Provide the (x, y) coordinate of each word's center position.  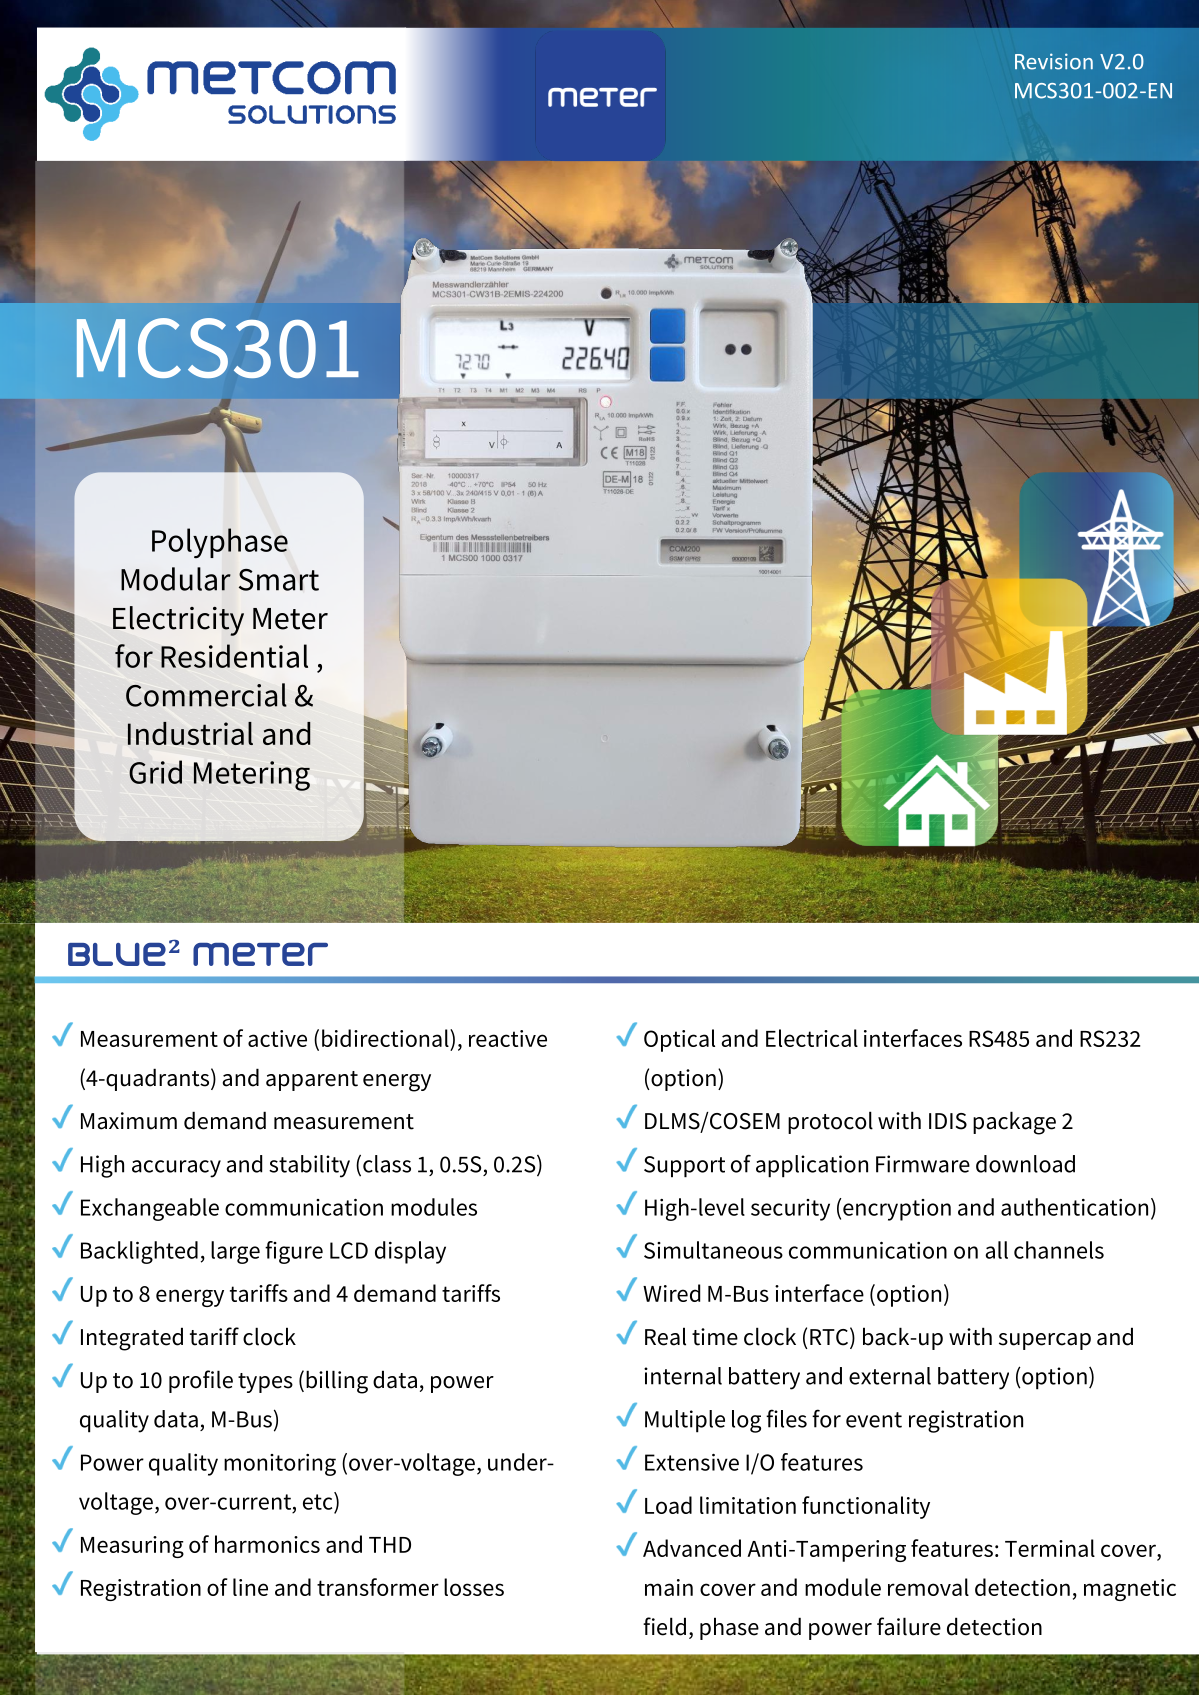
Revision (1054, 61)
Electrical (812, 1038)
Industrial (190, 733)
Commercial (206, 695)
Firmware (923, 1164)
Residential (234, 656)
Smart (279, 580)
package (1014, 1123)
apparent (312, 1081)
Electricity (178, 621)
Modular (176, 579)
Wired (671, 1293)
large (235, 1252)
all (996, 1250)
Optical (679, 1040)
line (250, 1587)
